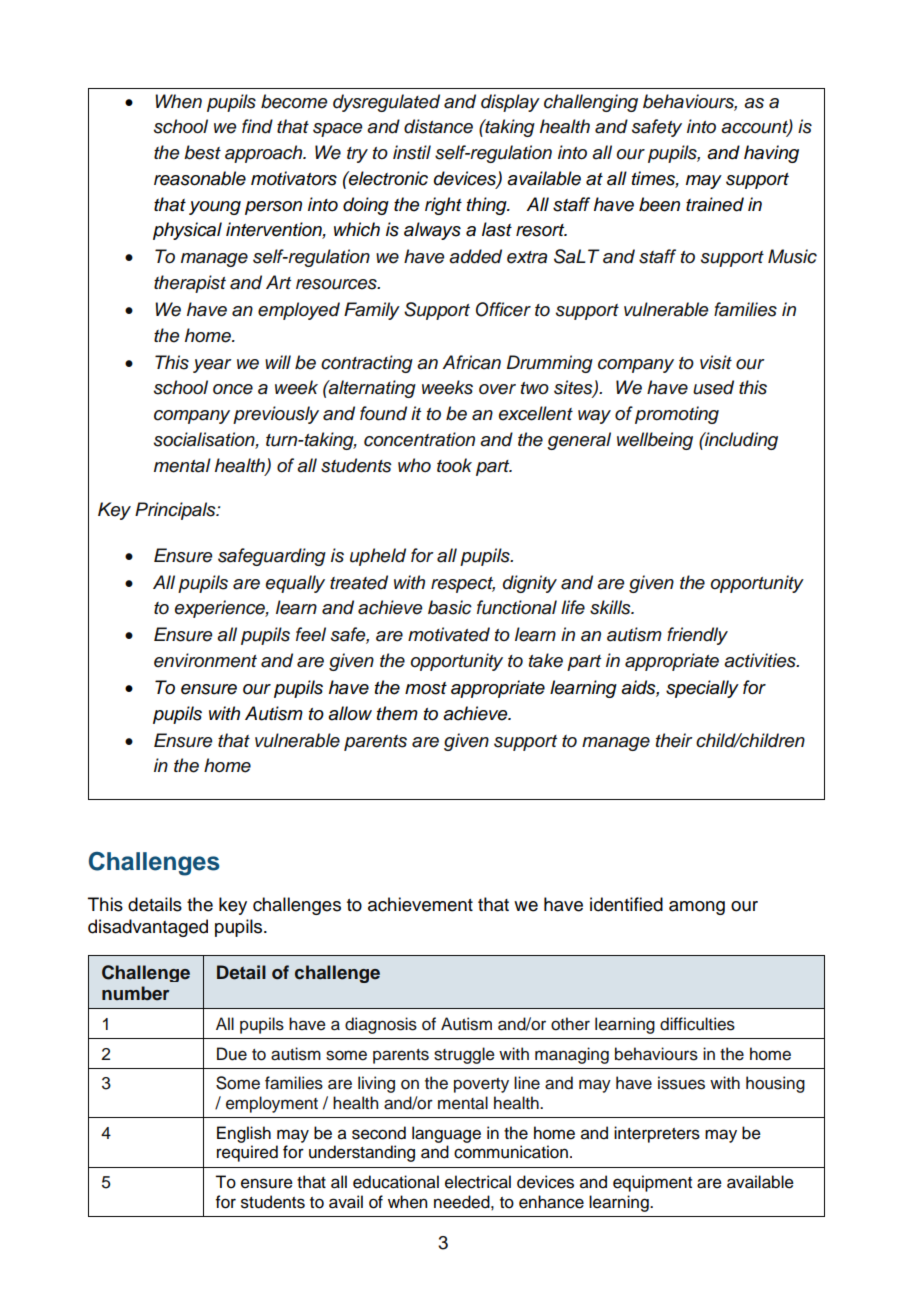 Image resolution: width=924 pixels, height=1308 pixels. What do you see at coordinates (713, 387) in the screenshot?
I see `used` at bounding box center [713, 387].
